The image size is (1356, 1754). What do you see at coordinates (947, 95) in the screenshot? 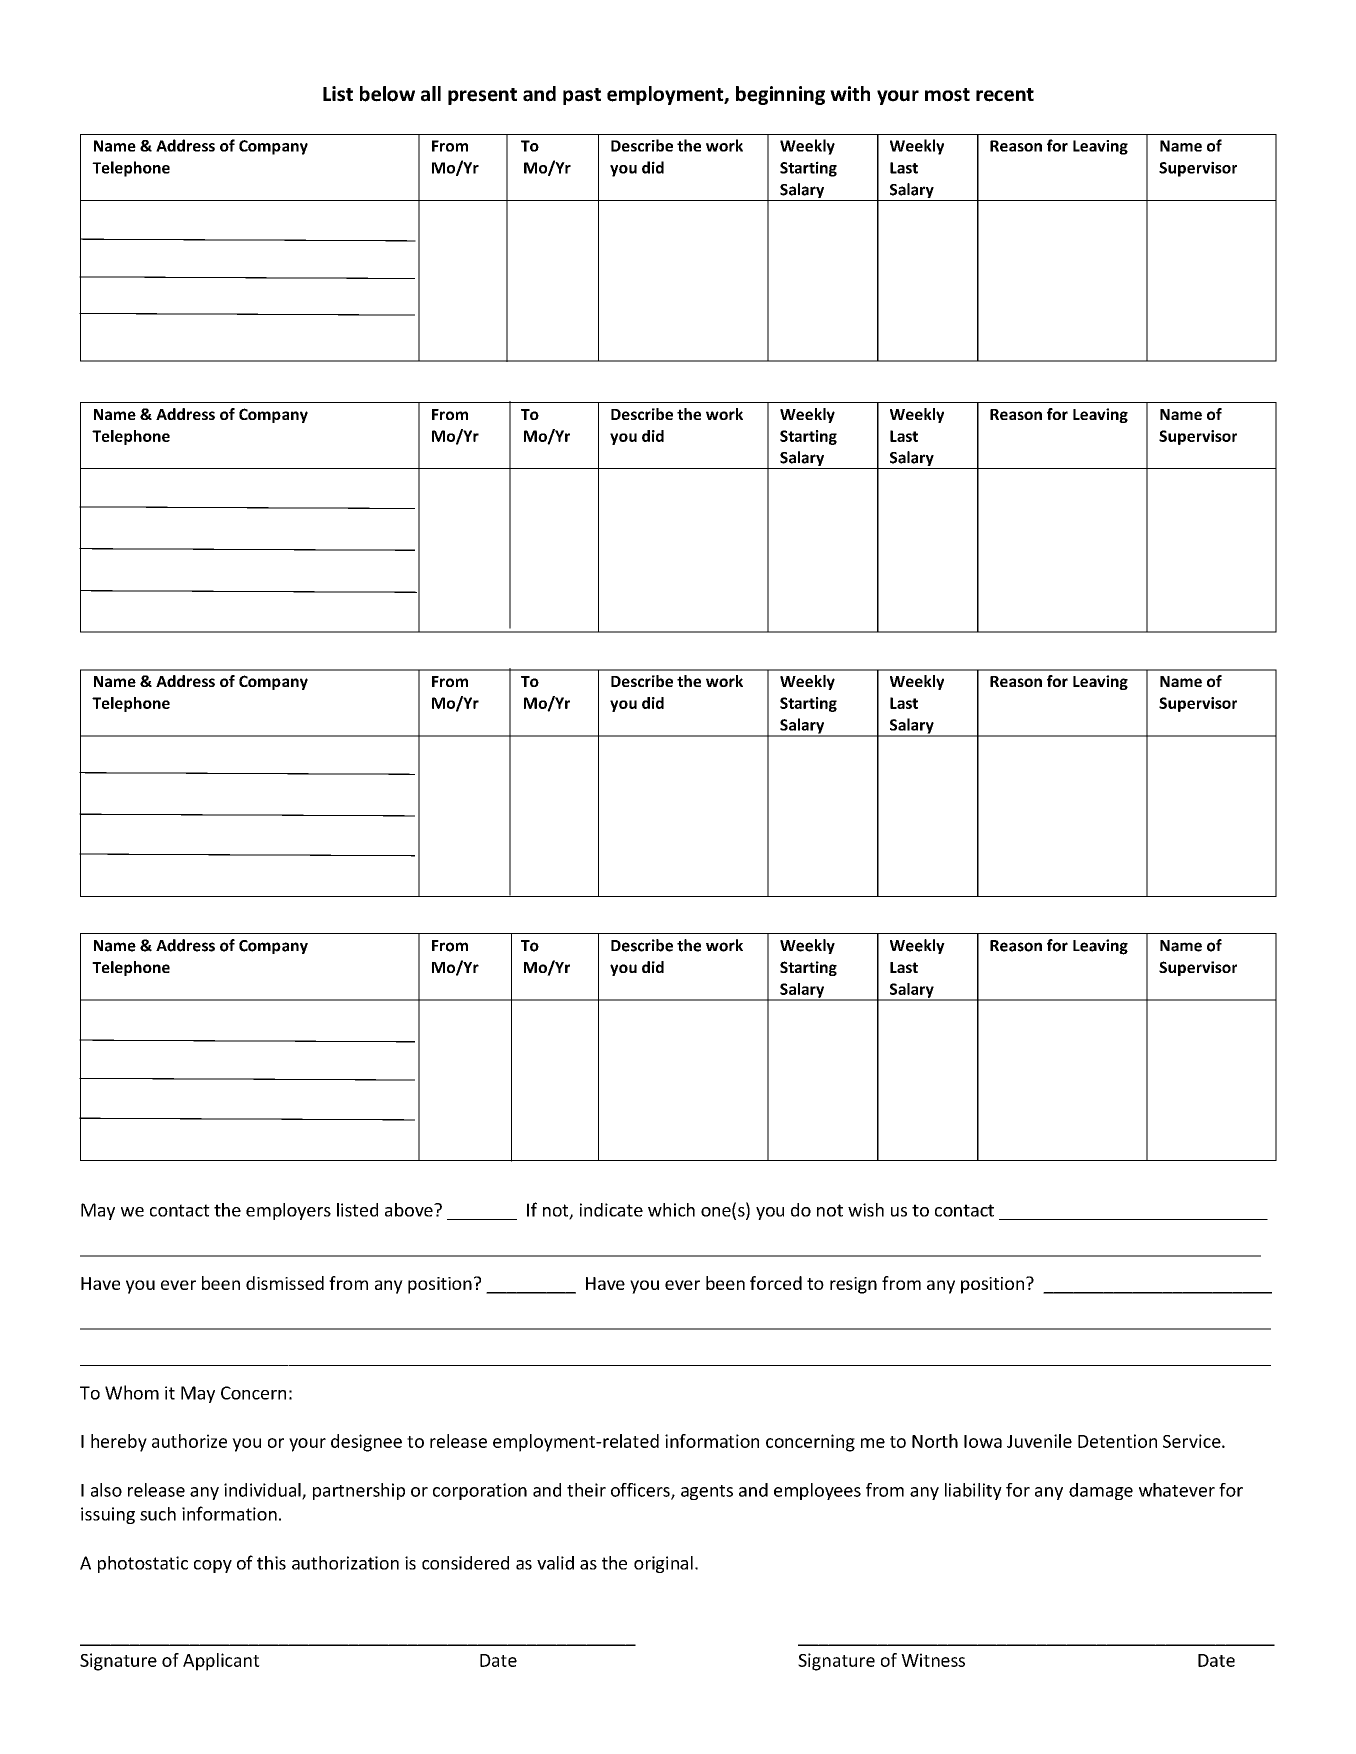
I see `most` at bounding box center [947, 95].
